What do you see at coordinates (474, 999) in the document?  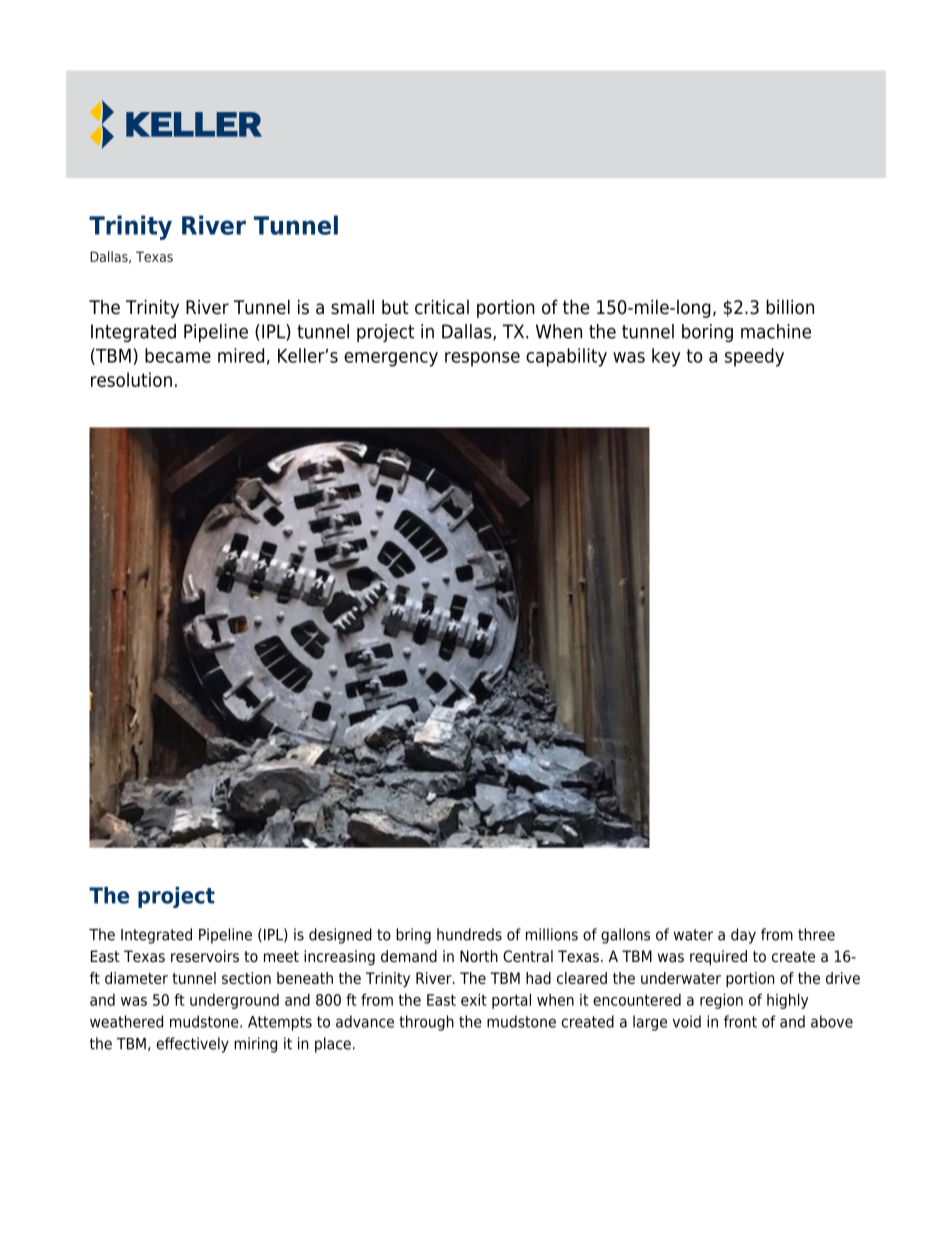 I see `exit` at bounding box center [474, 999].
